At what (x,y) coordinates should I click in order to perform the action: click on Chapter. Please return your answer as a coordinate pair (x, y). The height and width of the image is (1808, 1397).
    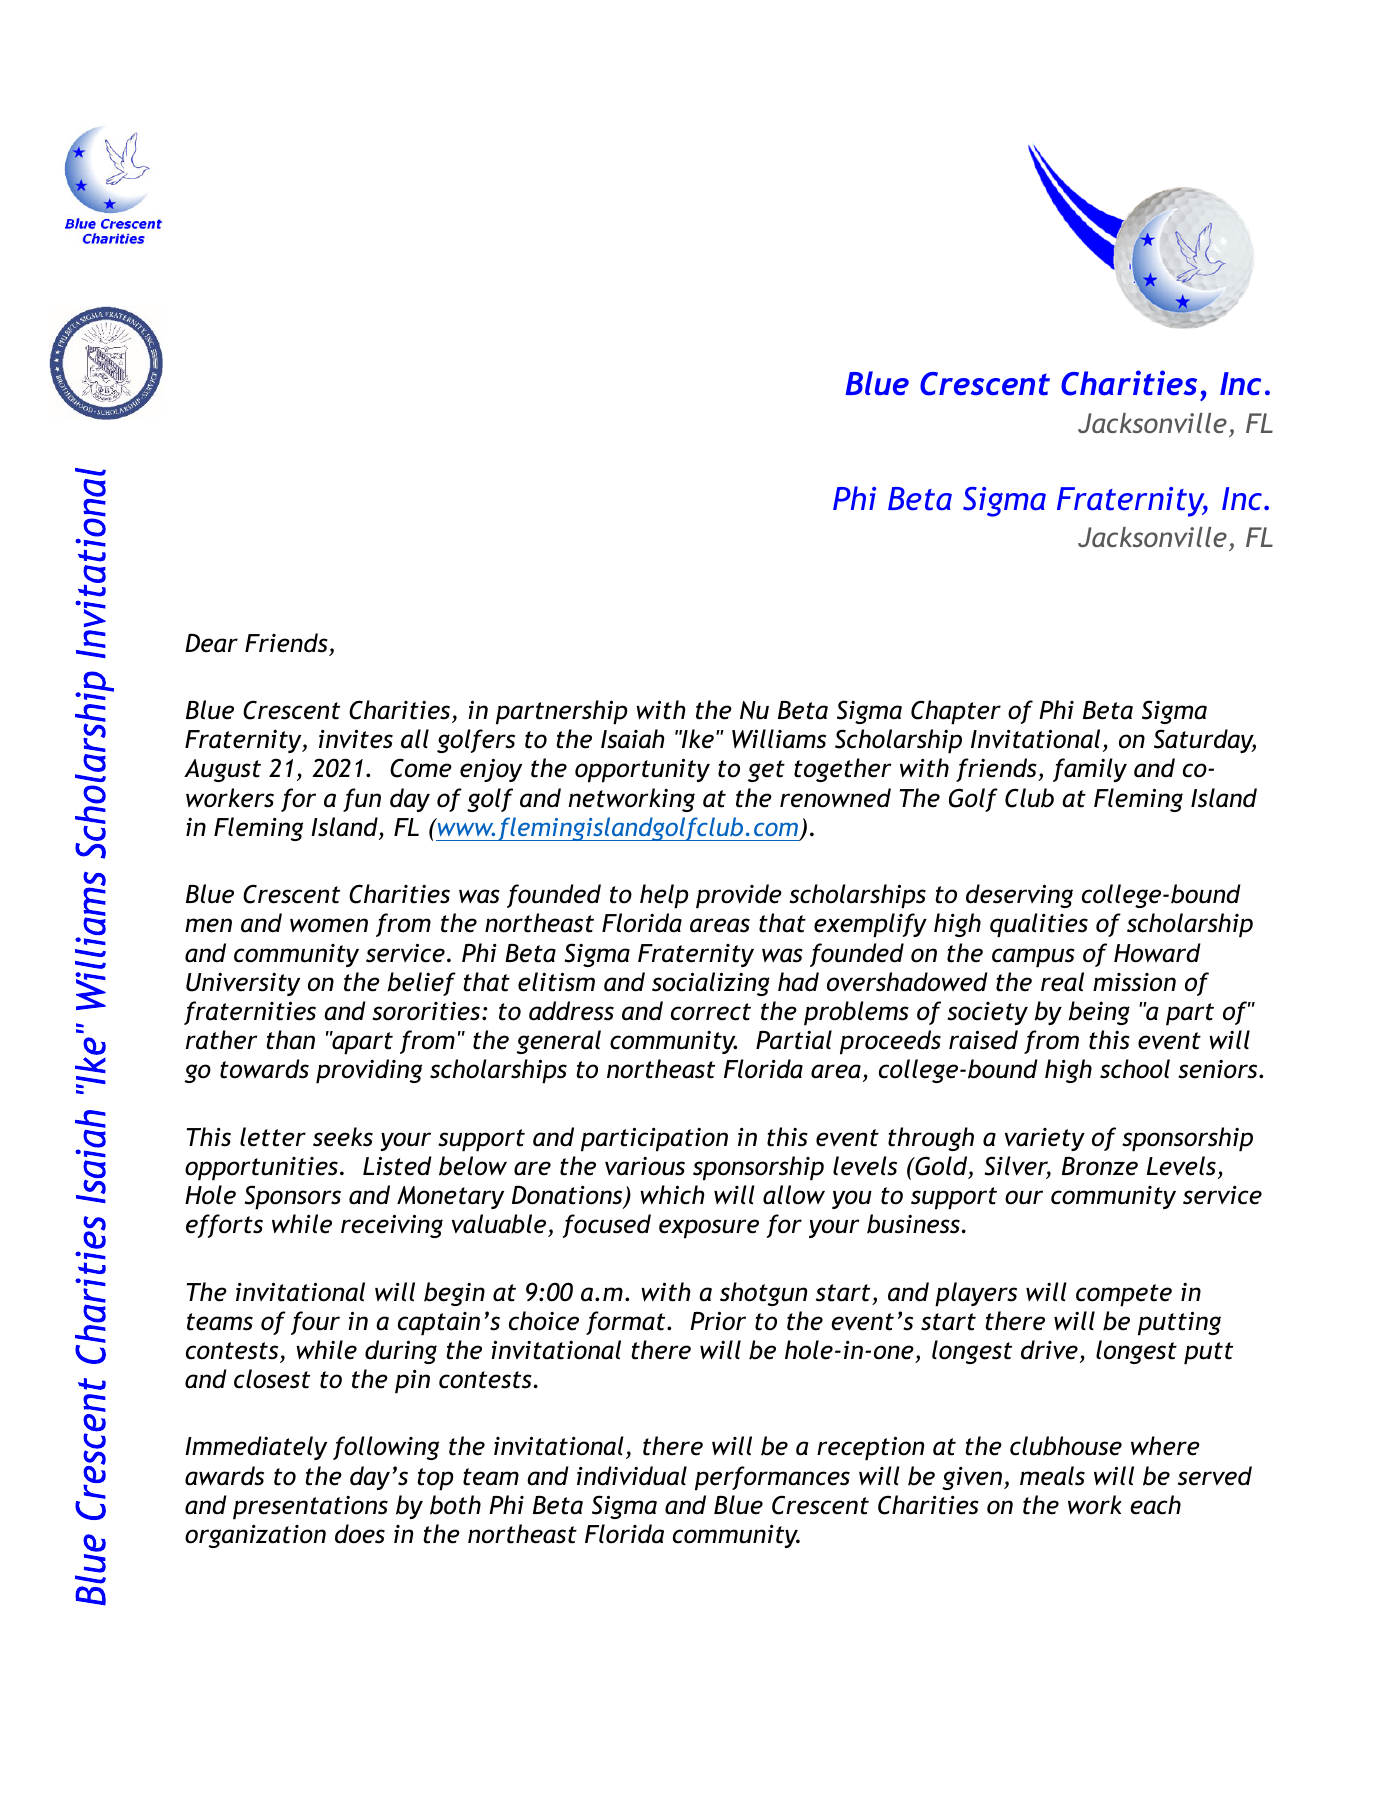
    Looking at the image, I should click on (956, 712).
